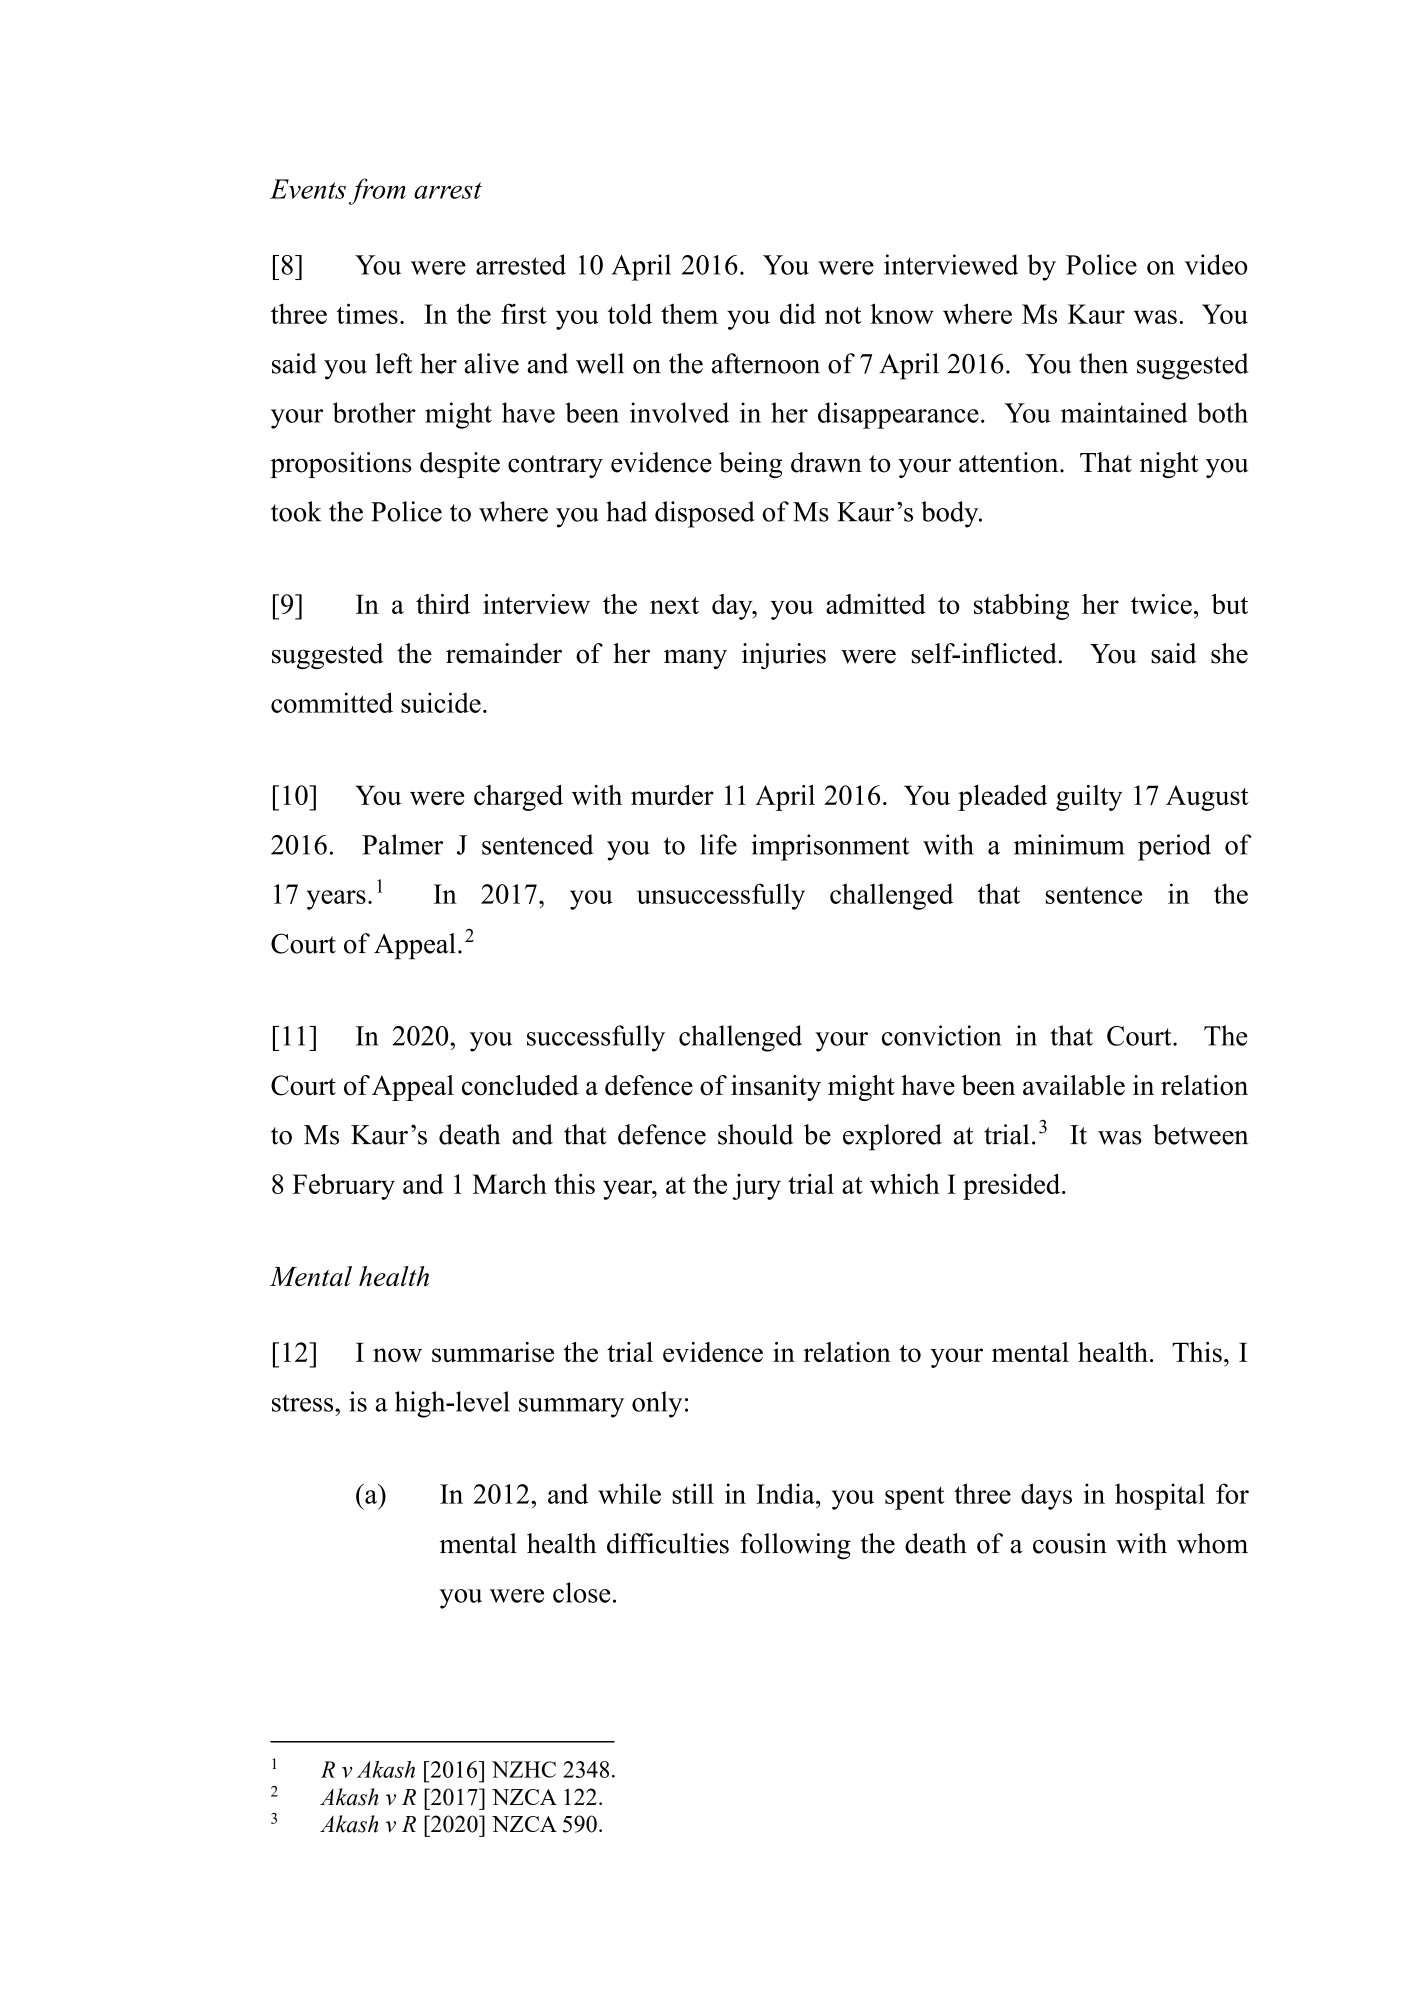 This screenshot has height=2009, width=1420. What do you see at coordinates (377, 191) in the screenshot?
I see `from` at bounding box center [377, 191].
